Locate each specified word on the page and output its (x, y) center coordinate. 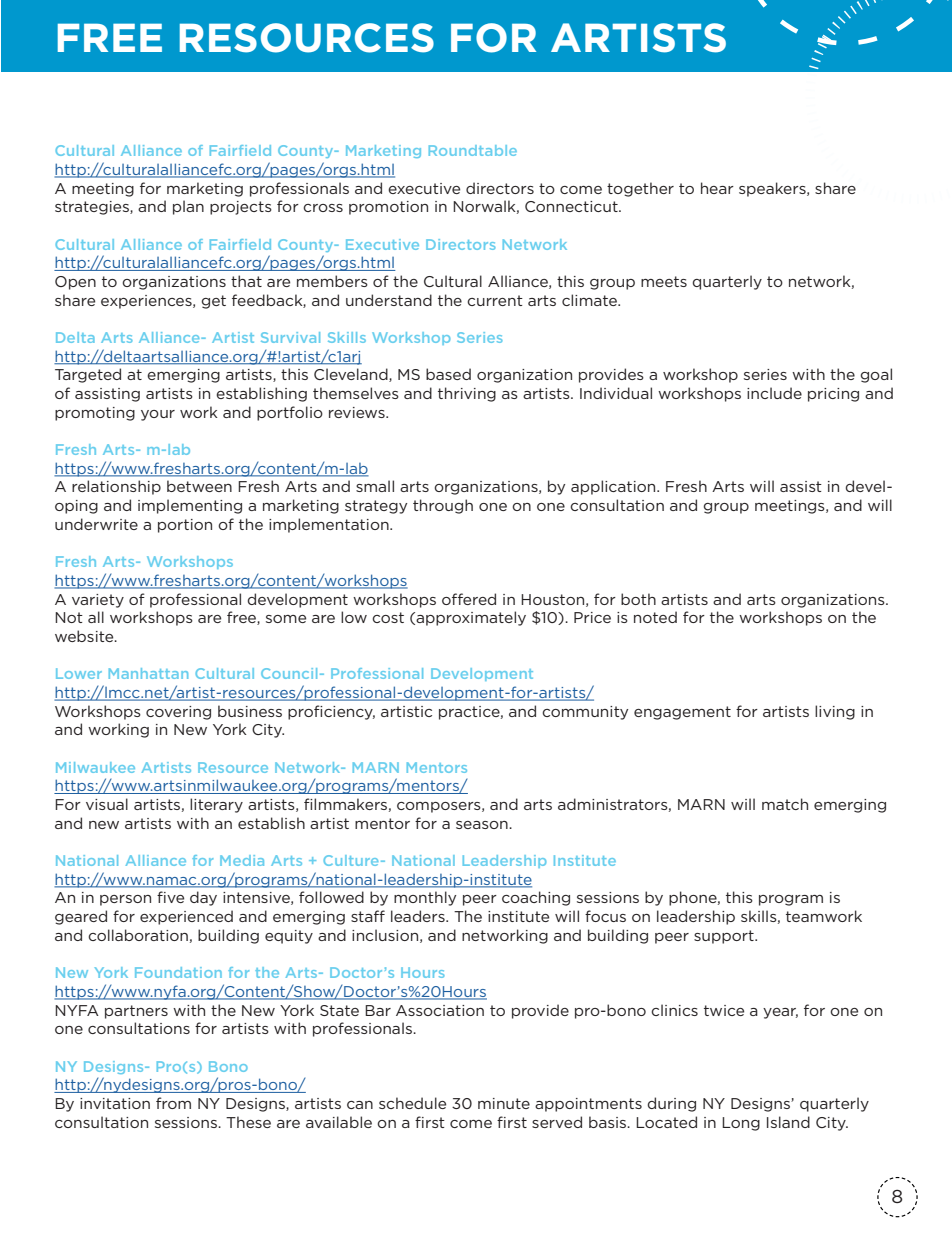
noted (655, 617)
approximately (471, 618)
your (158, 415)
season (483, 825)
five (170, 897)
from (173, 1103)
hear (717, 188)
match (785, 804)
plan (188, 207)
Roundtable (473, 150)
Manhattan (148, 673)
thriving (467, 394)
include (774, 393)
